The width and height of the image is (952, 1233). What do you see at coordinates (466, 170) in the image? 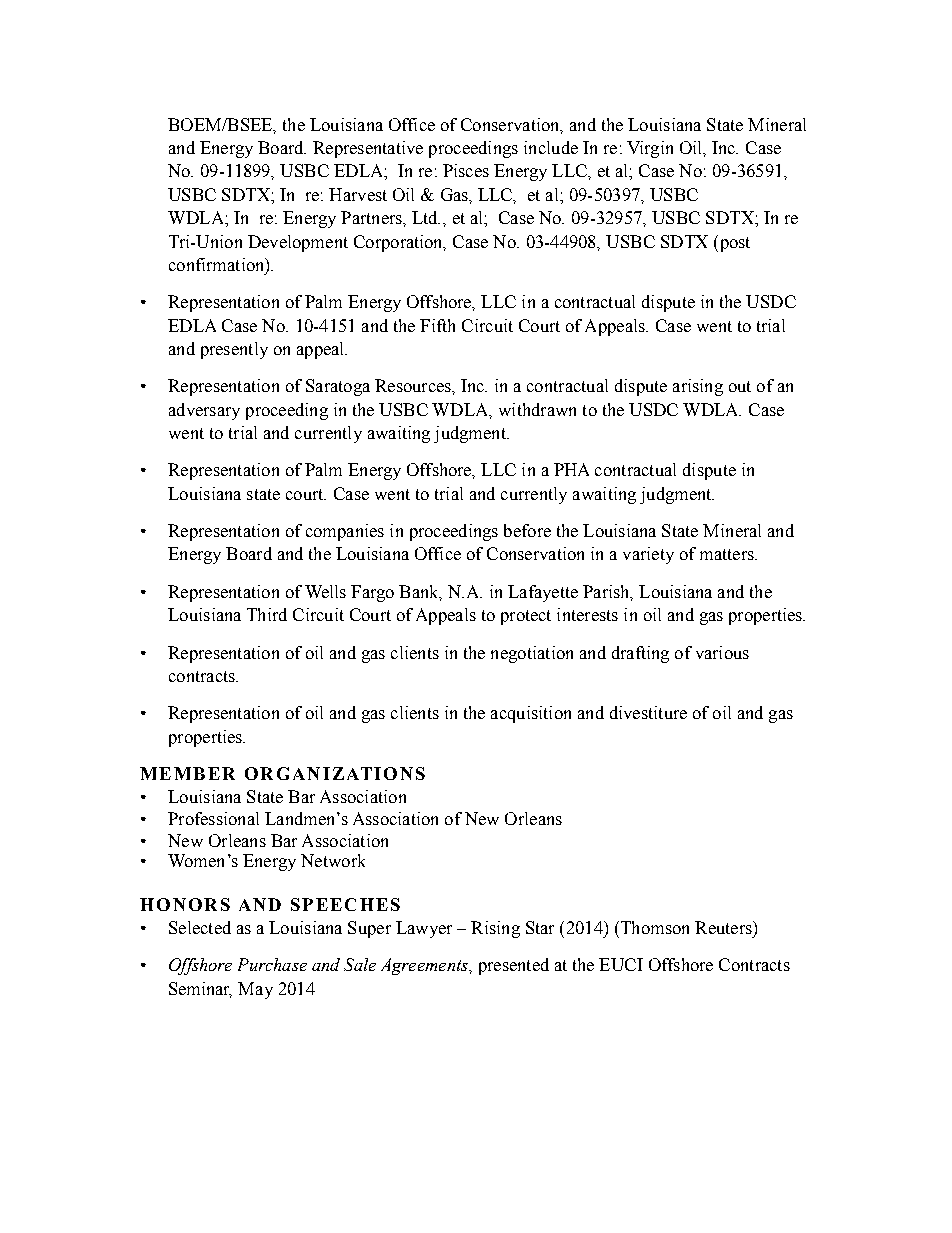
I see `Pisces` at bounding box center [466, 170].
